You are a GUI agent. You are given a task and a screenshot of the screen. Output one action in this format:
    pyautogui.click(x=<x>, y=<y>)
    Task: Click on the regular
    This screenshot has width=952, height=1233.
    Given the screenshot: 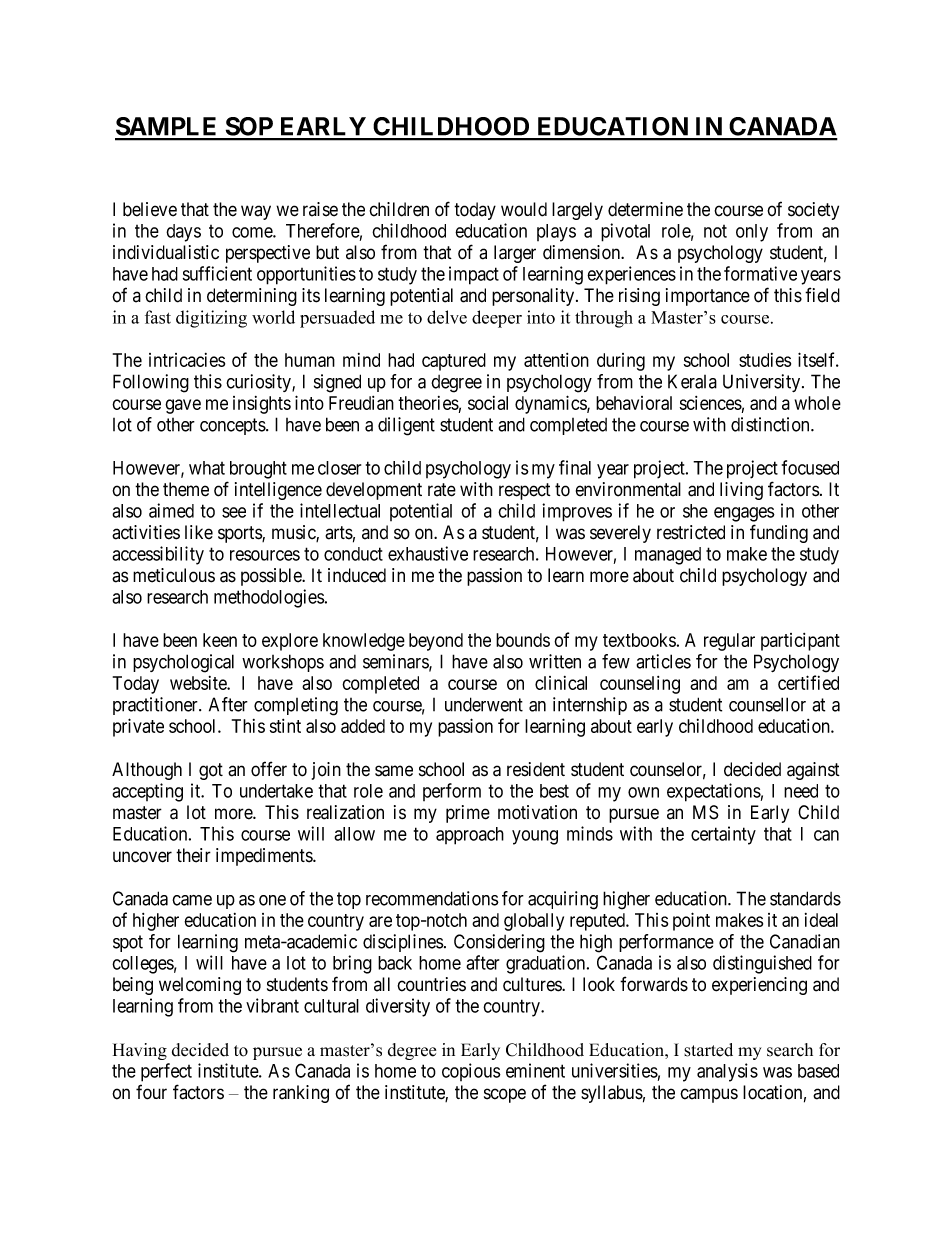 What is the action you would take?
    pyautogui.click(x=729, y=642)
